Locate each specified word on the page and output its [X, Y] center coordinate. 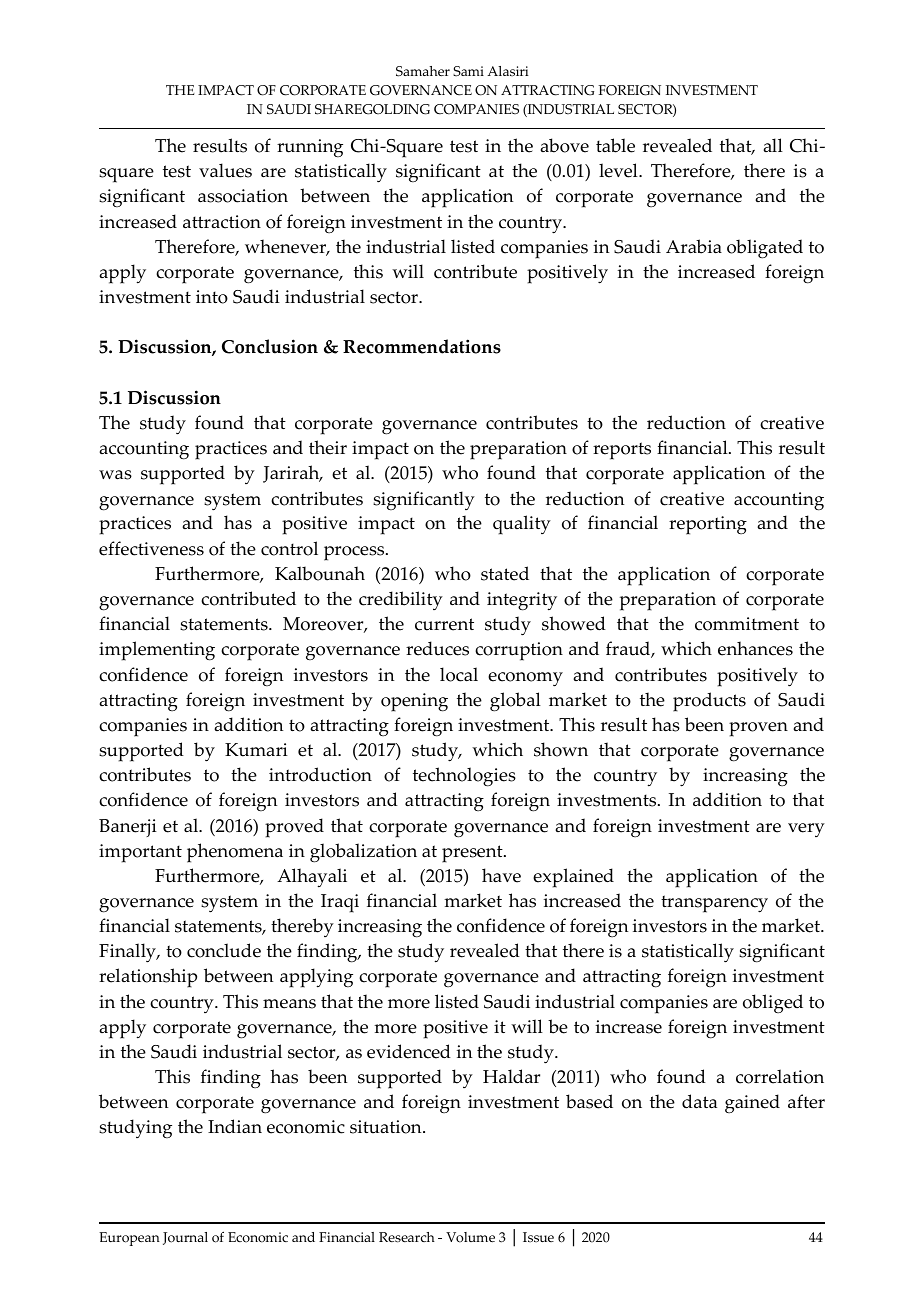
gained [752, 1103]
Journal [185, 1238]
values [225, 170]
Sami [468, 71]
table [615, 145]
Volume [470, 1237]
